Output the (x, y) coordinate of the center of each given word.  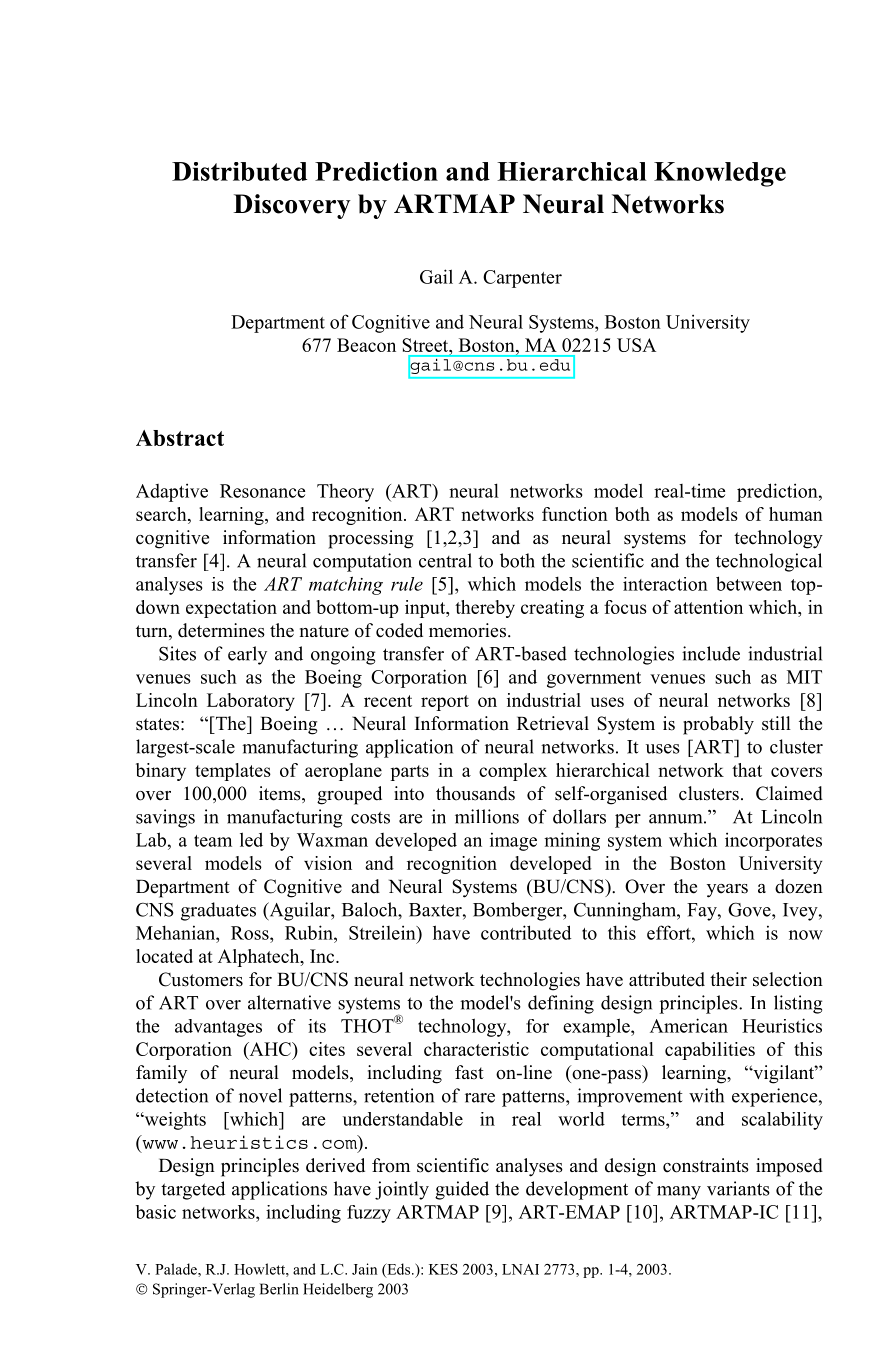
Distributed (239, 171)
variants (738, 1188)
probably (718, 725)
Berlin (279, 1289)
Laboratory (251, 702)
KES (443, 1269)
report (445, 703)
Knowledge (720, 174)
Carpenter (522, 279)
